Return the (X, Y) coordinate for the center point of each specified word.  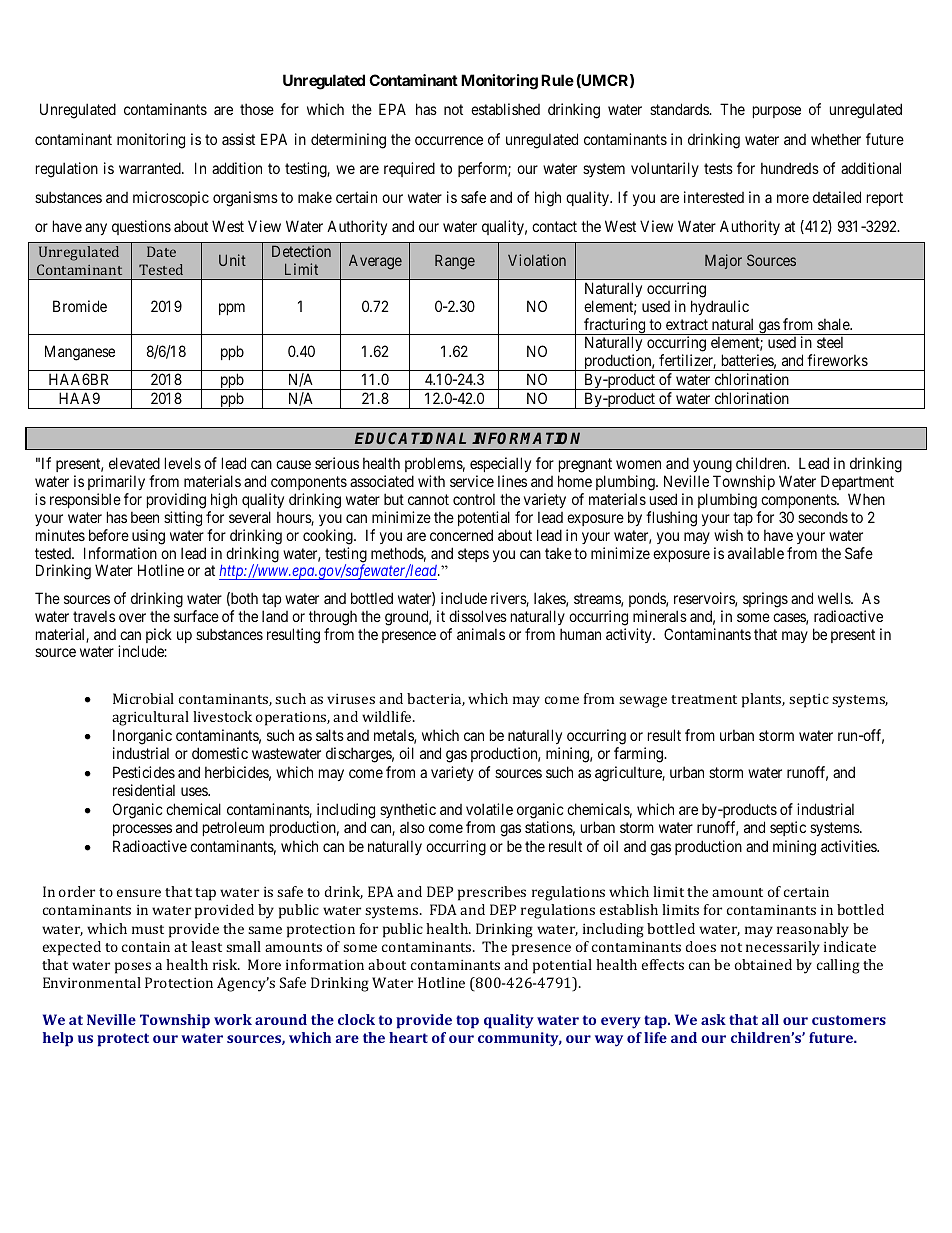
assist (238, 139)
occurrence (449, 140)
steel (830, 342)
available (756, 553)
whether (836, 139)
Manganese (80, 353)
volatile (489, 809)
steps (473, 555)
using (148, 537)
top (467, 1022)
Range (455, 262)
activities (849, 846)
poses (133, 968)
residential (144, 790)
